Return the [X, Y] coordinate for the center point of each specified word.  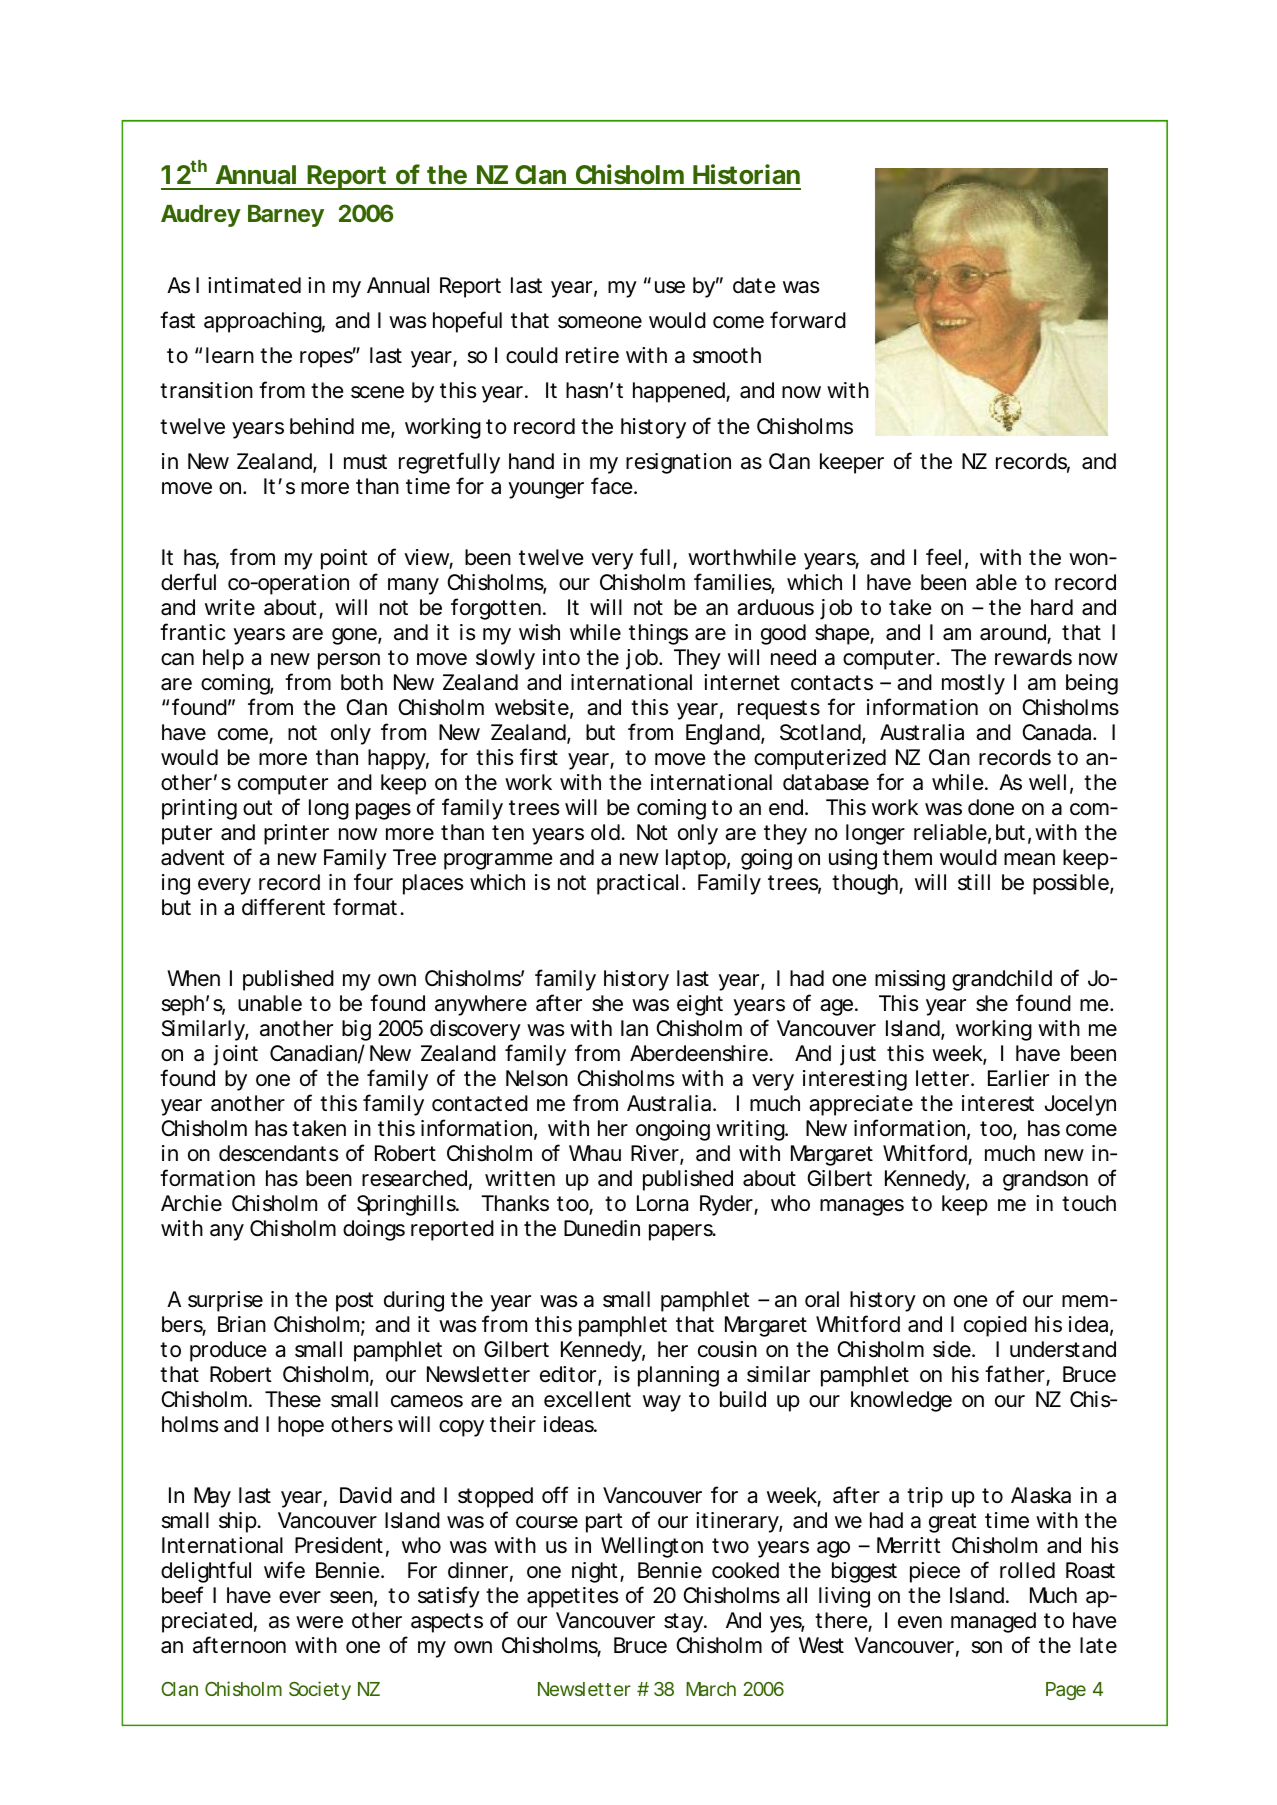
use [670, 287]
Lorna [662, 1203]
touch [1089, 1203]
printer [296, 834]
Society [320, 1690]
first [539, 757]
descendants [279, 1153]
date [754, 285]
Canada [1056, 732]
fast [177, 320]
